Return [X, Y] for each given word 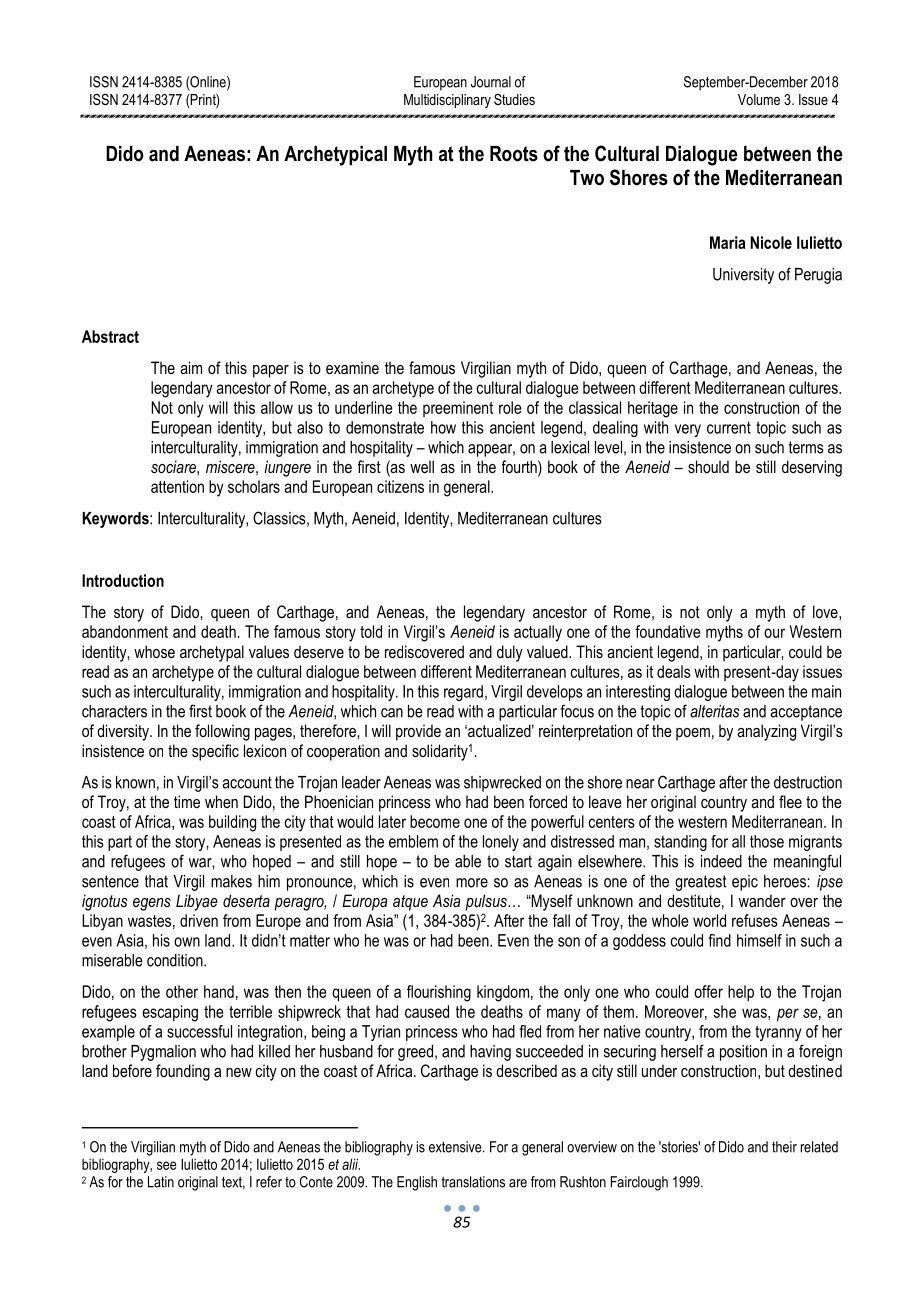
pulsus [487, 902]
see [167, 1165]
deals [674, 671]
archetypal [212, 653]
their [784, 1147]
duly [510, 653]
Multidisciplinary [447, 101]
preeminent [458, 409]
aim [191, 367]
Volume [759, 99]
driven [199, 920]
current [729, 428]
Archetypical [335, 156]
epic [745, 883]
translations [473, 1182]
